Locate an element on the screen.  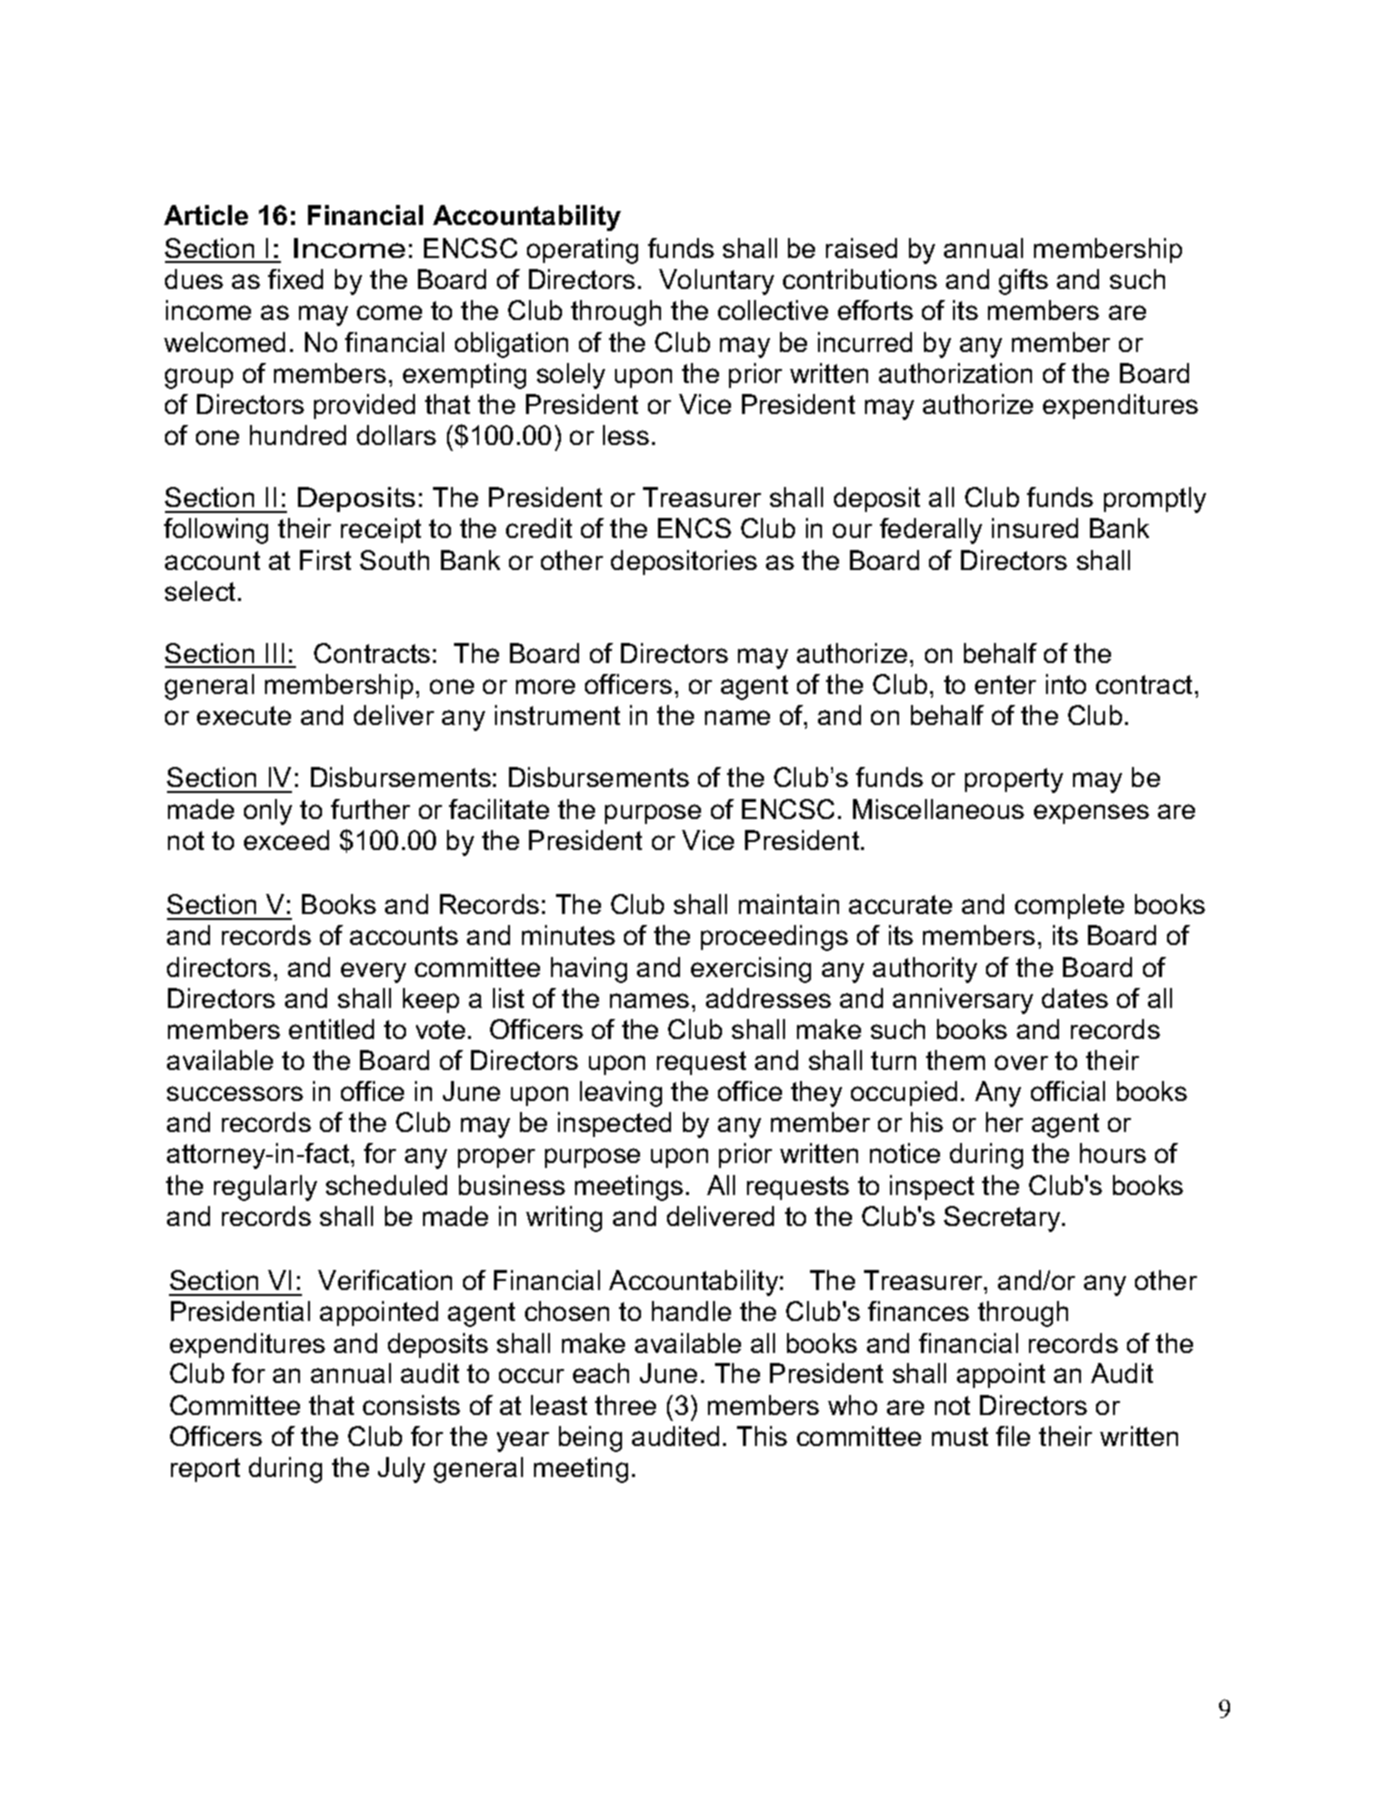
Voluntary is located at coordinates (716, 282).
